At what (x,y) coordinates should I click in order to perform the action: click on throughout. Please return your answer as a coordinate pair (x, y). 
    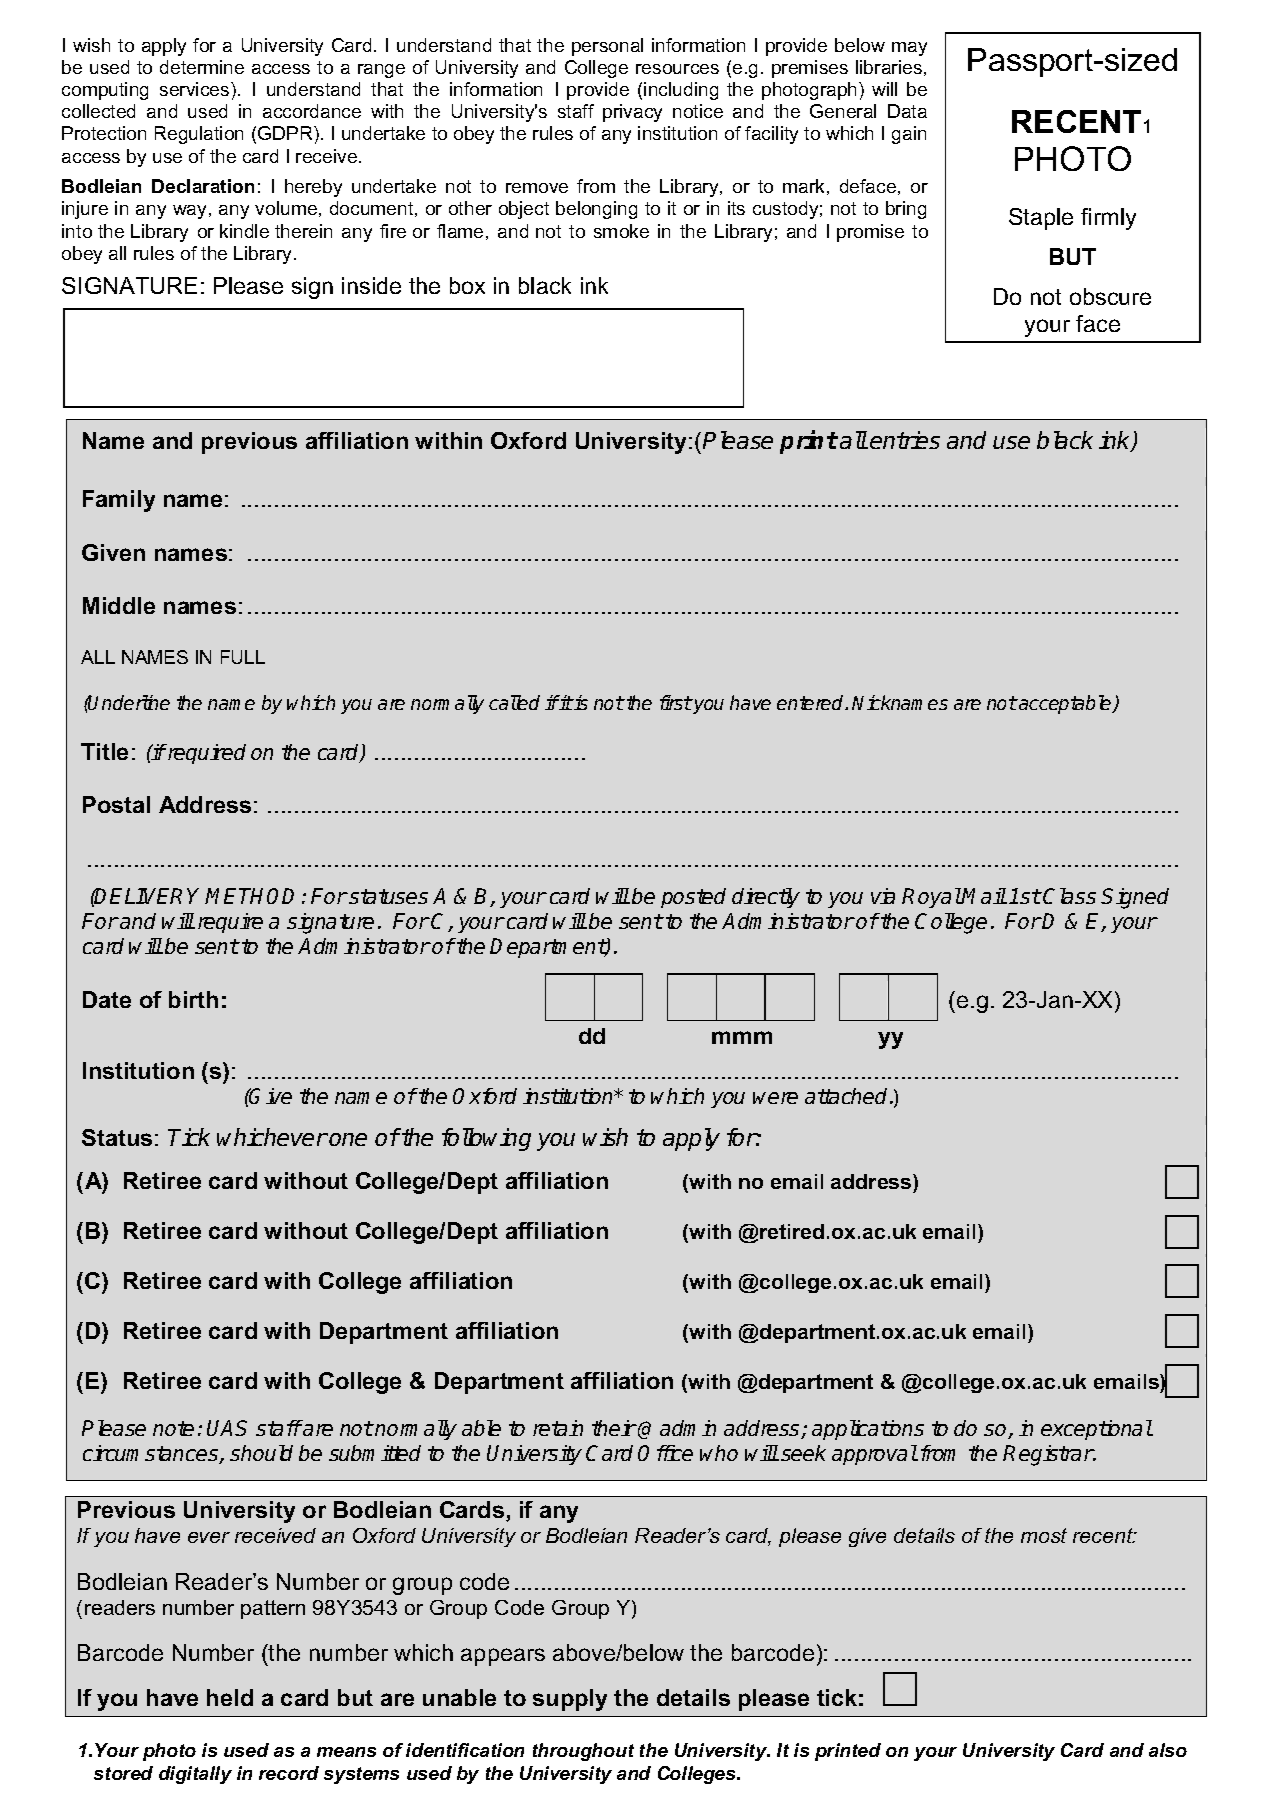
    Looking at the image, I should click on (583, 1752).
